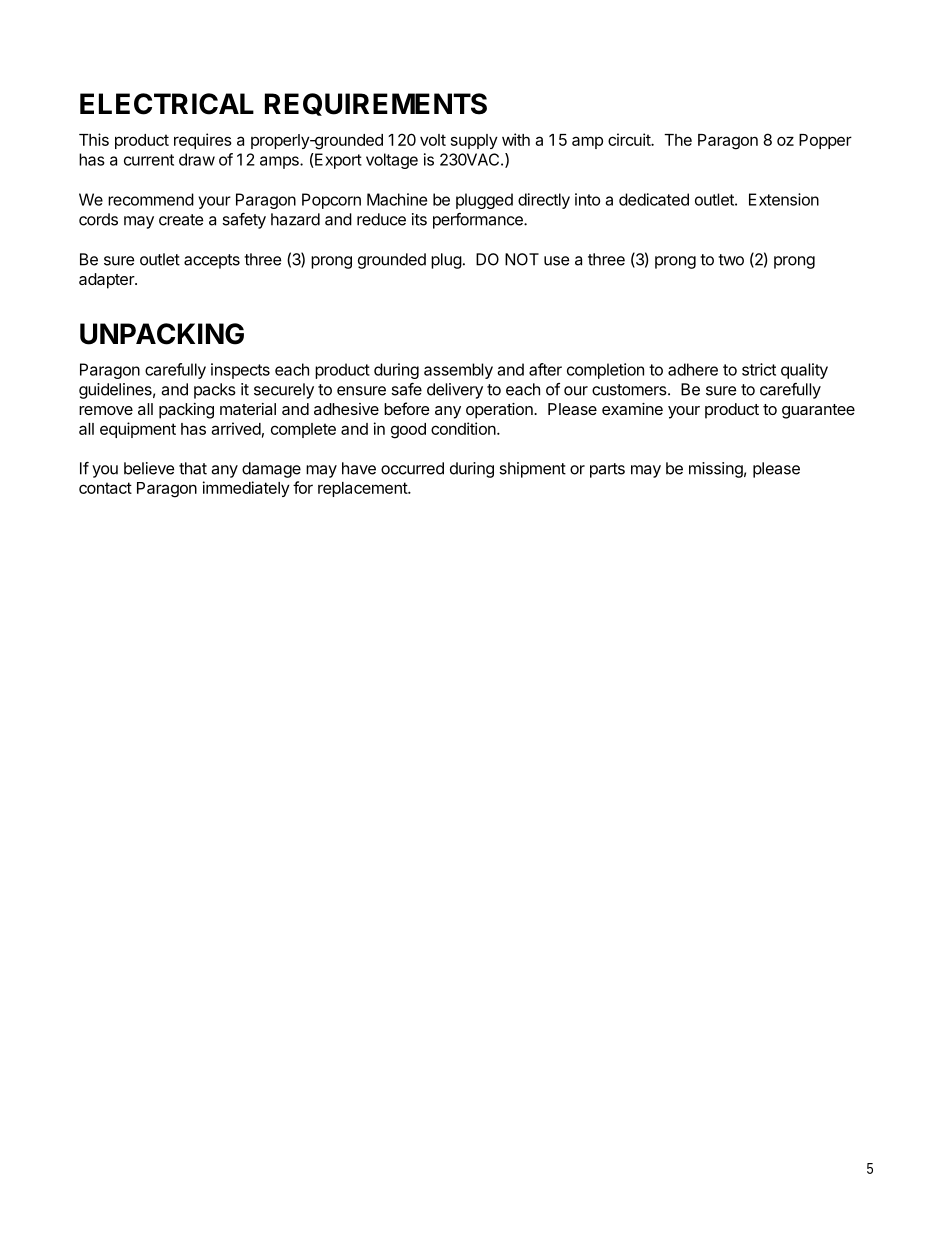 The image size is (952, 1233). I want to click on strict, so click(759, 369).
